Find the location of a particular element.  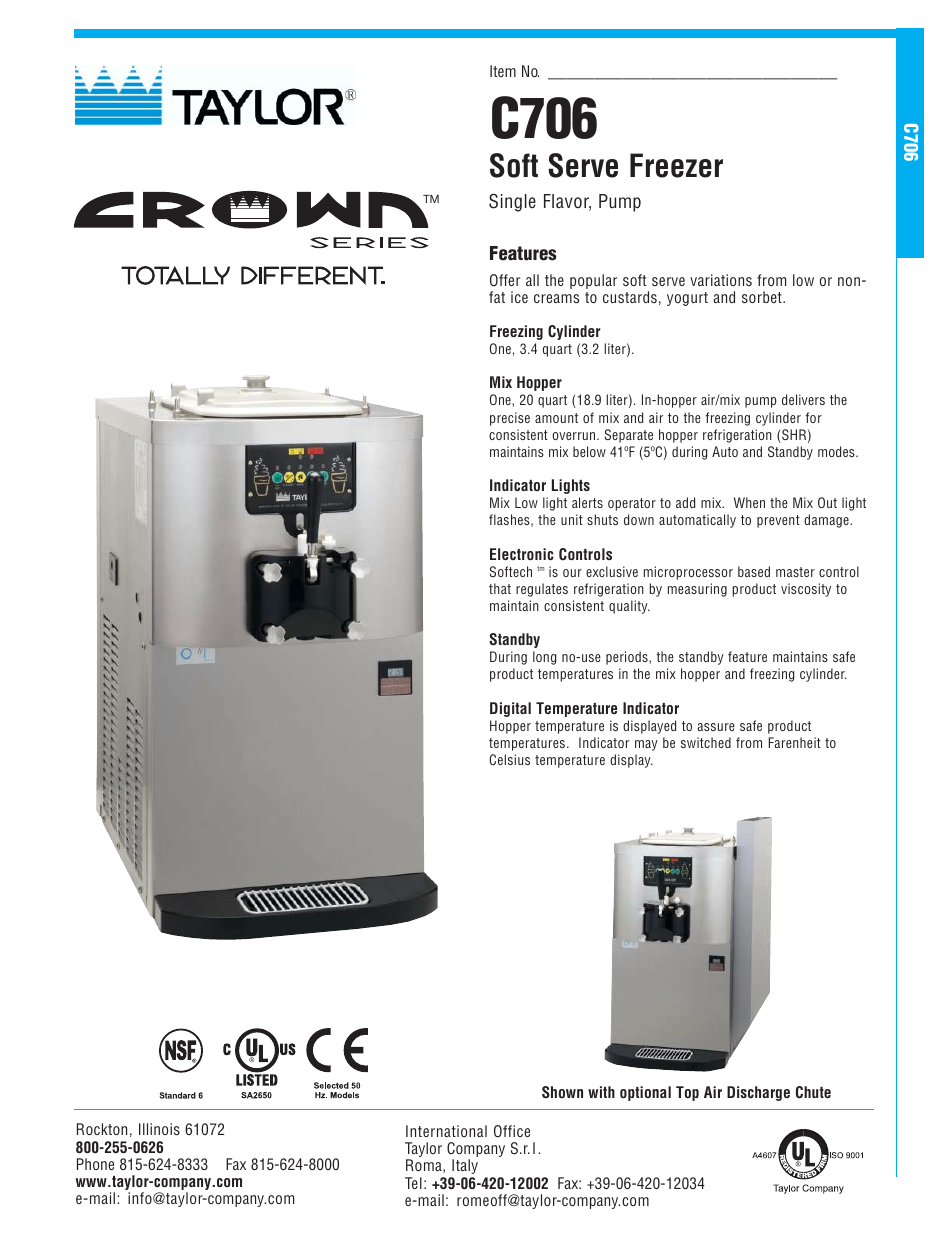

long is located at coordinates (544, 658).
